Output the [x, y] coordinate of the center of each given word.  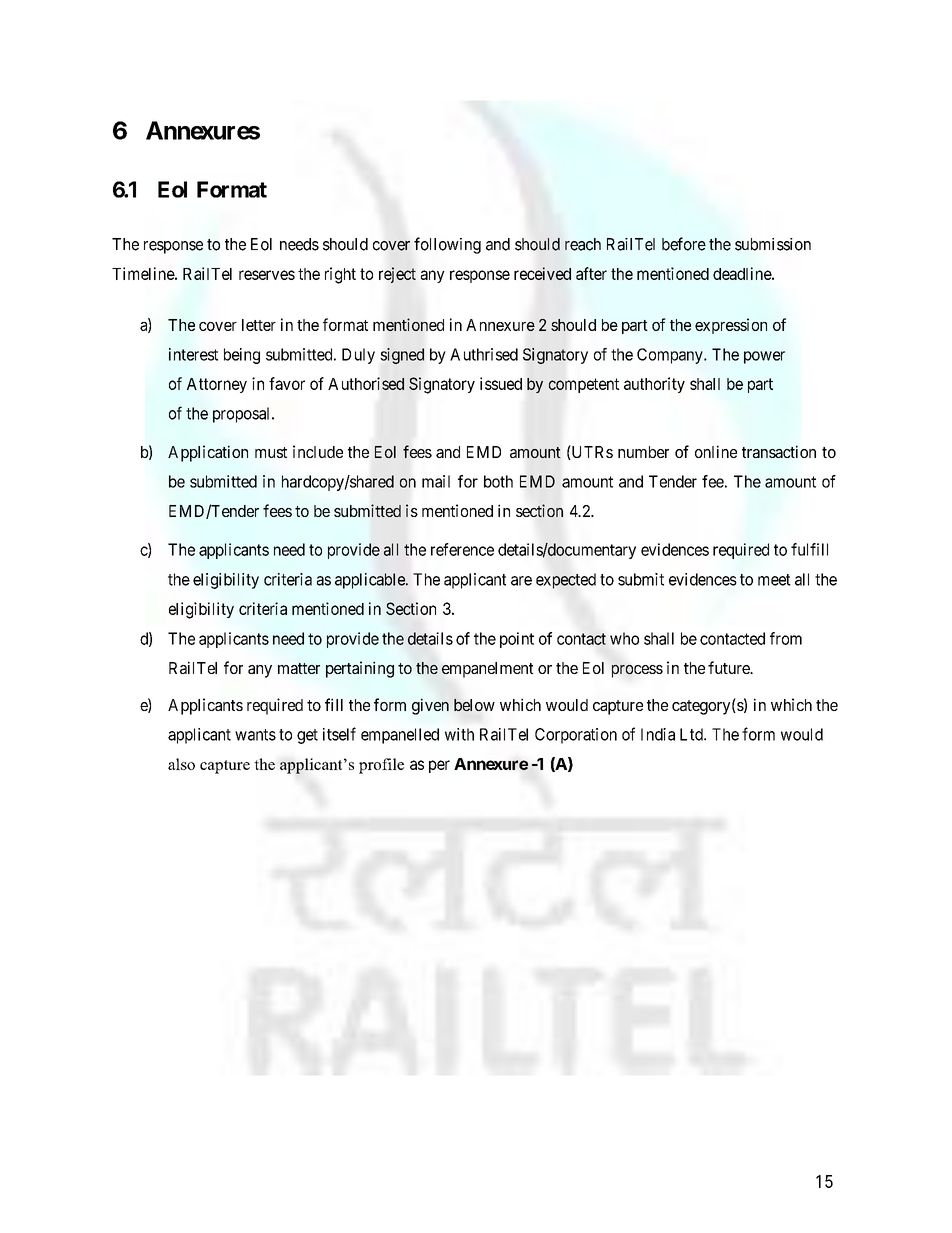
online [716, 451]
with [459, 734]
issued [501, 383]
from [786, 638]
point [517, 640]
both [498, 481]
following [447, 245]
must [271, 452]
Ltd [692, 734]
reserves [267, 275]
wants [255, 735]
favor [287, 383]
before [684, 244]
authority [654, 385]
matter [299, 668]
